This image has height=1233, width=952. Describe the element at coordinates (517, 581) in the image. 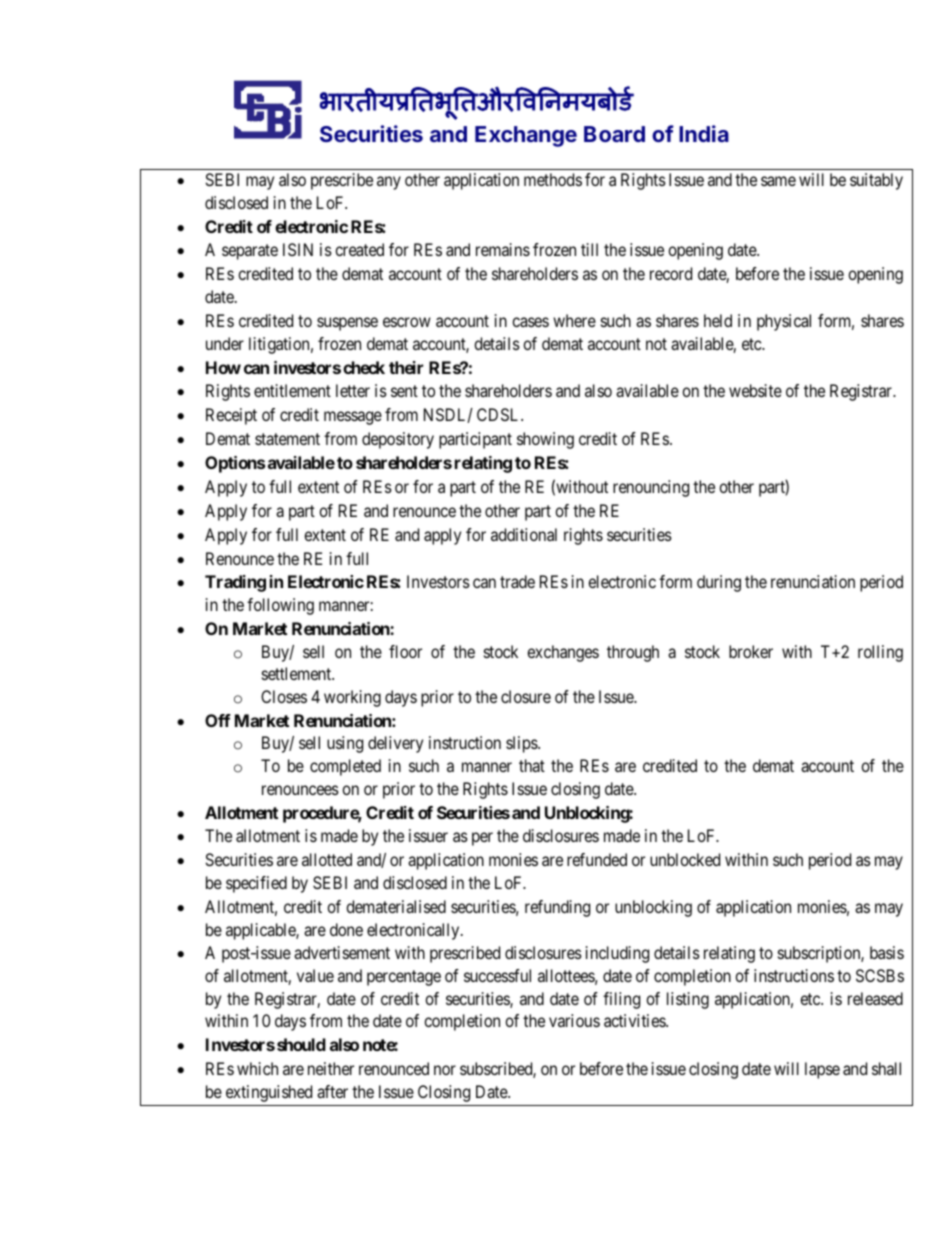

I see `trade` at that location.
